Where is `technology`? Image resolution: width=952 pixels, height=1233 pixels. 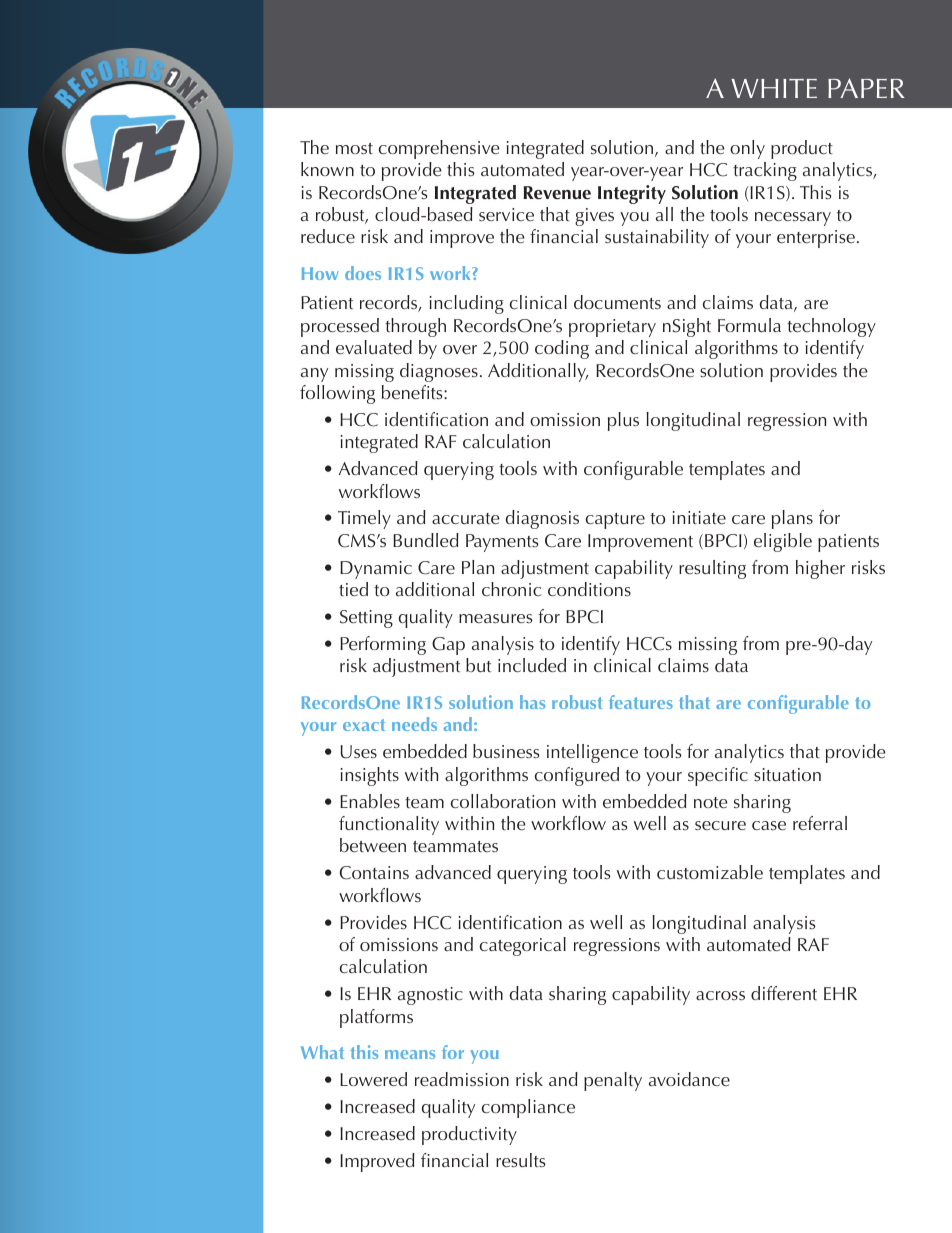
technology is located at coordinates (831, 327).
